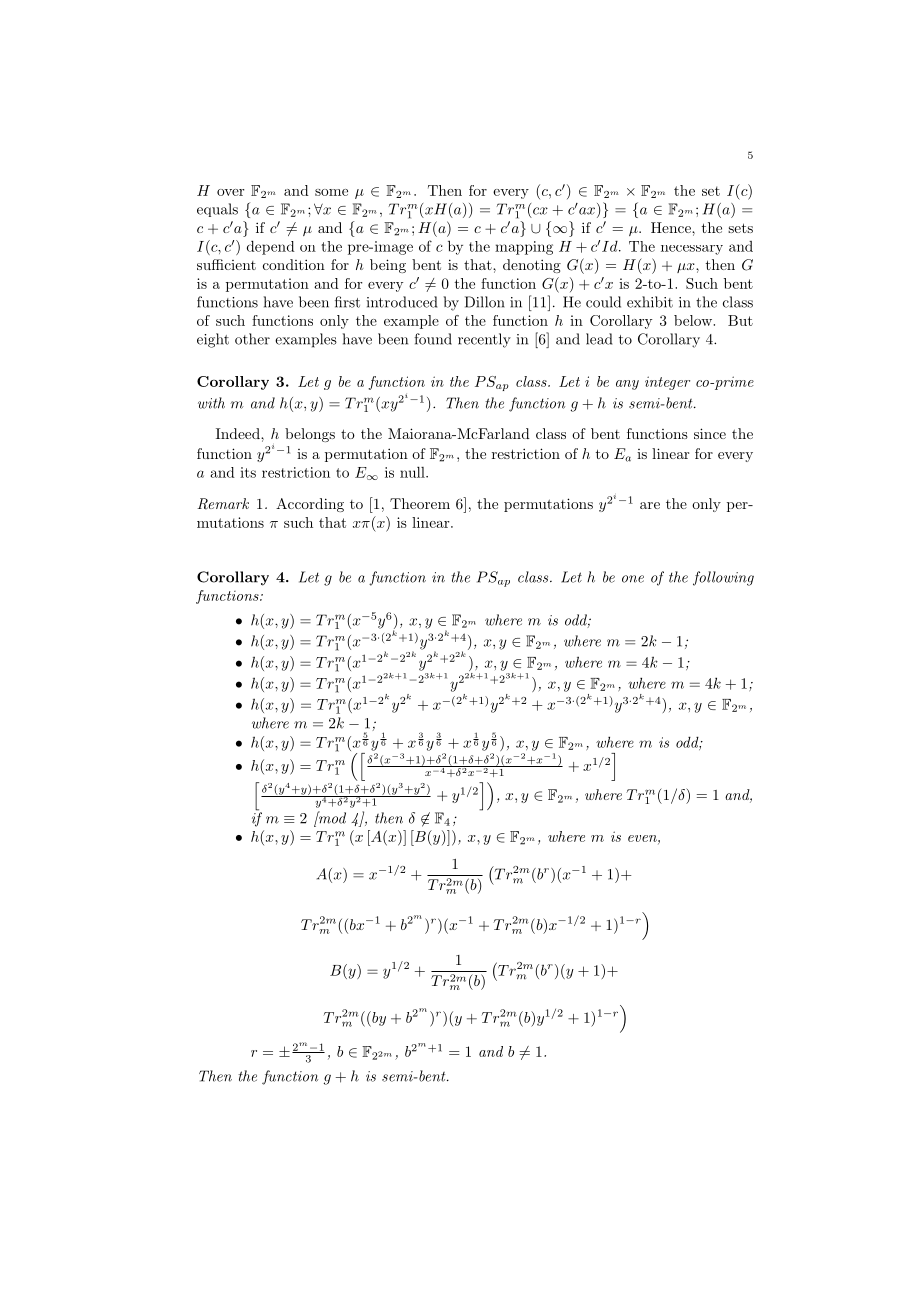 Image resolution: width=924 pixels, height=1308 pixels. Describe the element at coordinates (252, 339) in the screenshot. I see `other` at that location.
